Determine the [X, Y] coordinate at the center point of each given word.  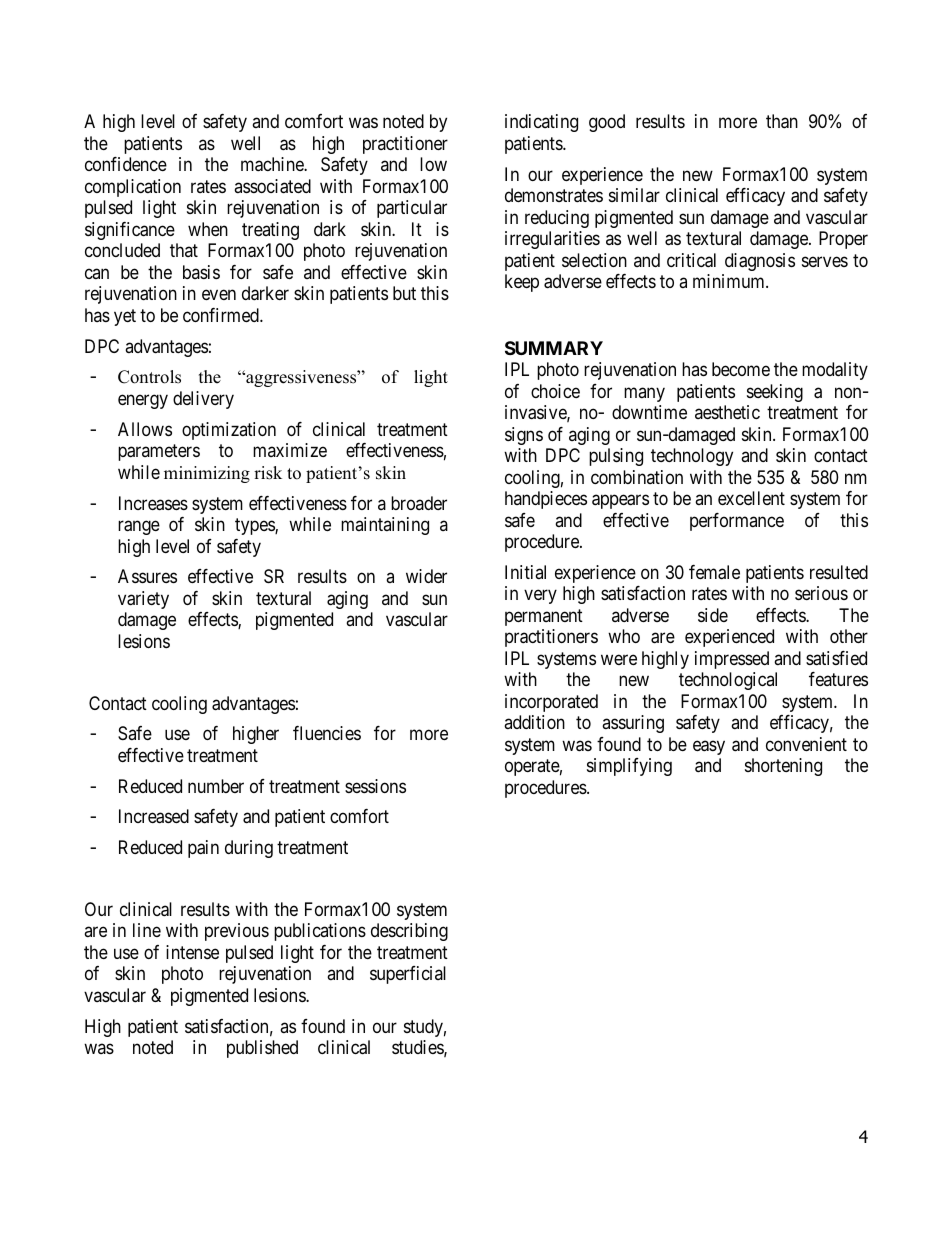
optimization [229, 431]
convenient [806, 744]
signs [524, 436]
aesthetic [727, 412]
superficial [408, 975]
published [262, 1049]
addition [534, 722]
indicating [541, 123]
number [216, 786]
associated [272, 186]
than [782, 121]
